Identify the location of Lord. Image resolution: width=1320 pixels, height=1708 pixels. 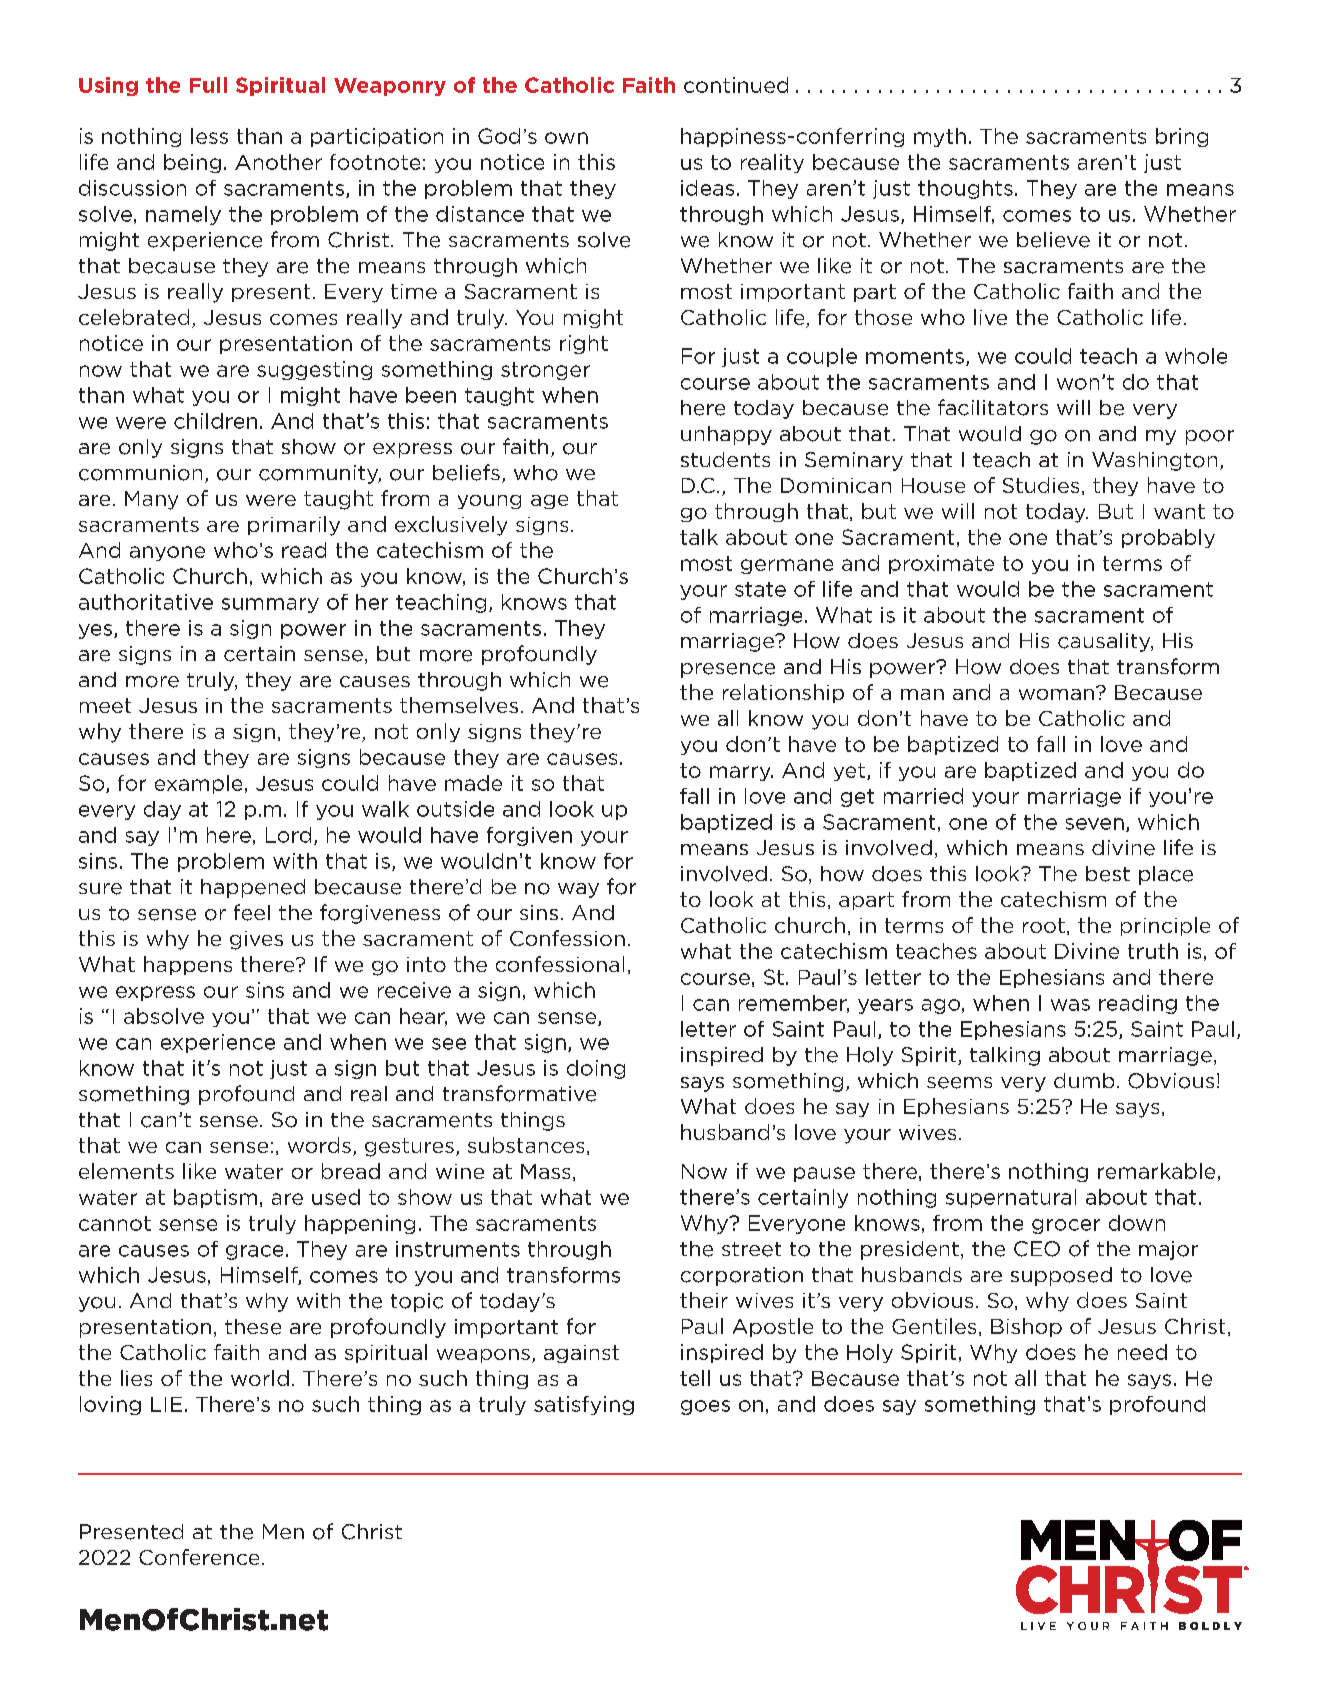
(288, 835).
